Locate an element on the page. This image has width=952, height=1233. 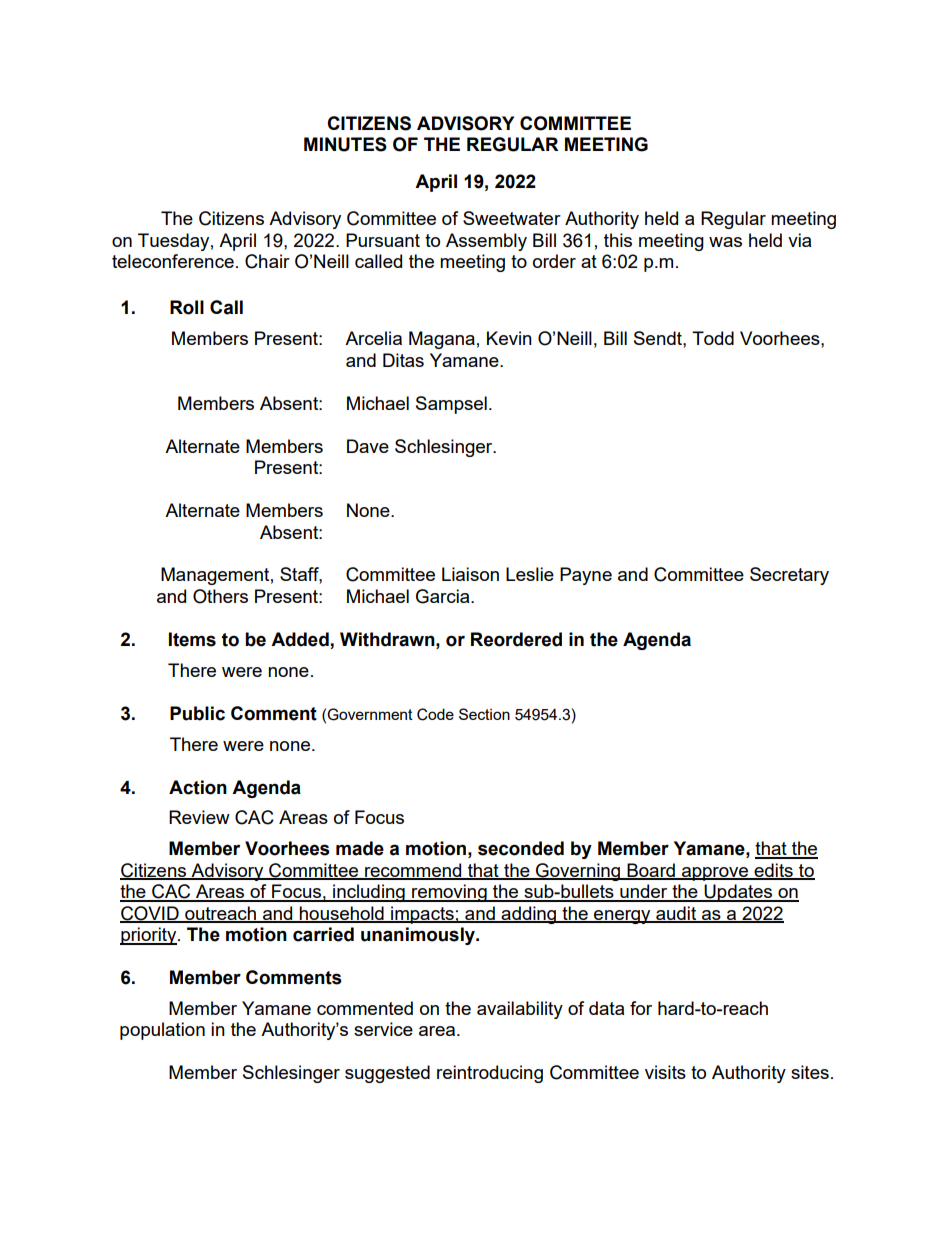
Todd is located at coordinates (713, 338).
